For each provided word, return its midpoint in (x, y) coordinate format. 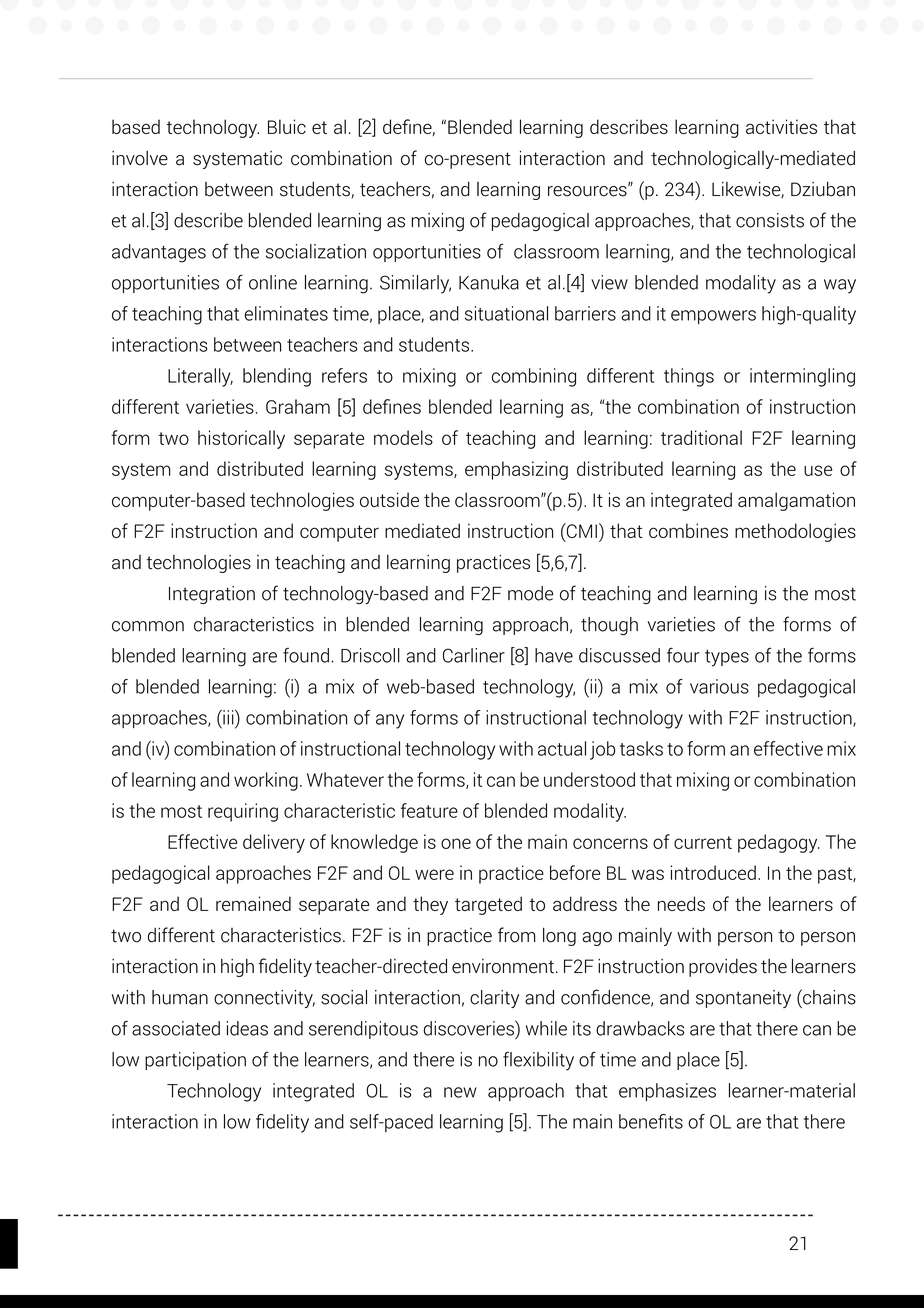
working (266, 781)
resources (588, 190)
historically (241, 439)
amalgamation (796, 501)
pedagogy (779, 843)
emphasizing (516, 470)
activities (781, 126)
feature (429, 810)
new (460, 1092)
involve (140, 158)
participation (195, 1061)
